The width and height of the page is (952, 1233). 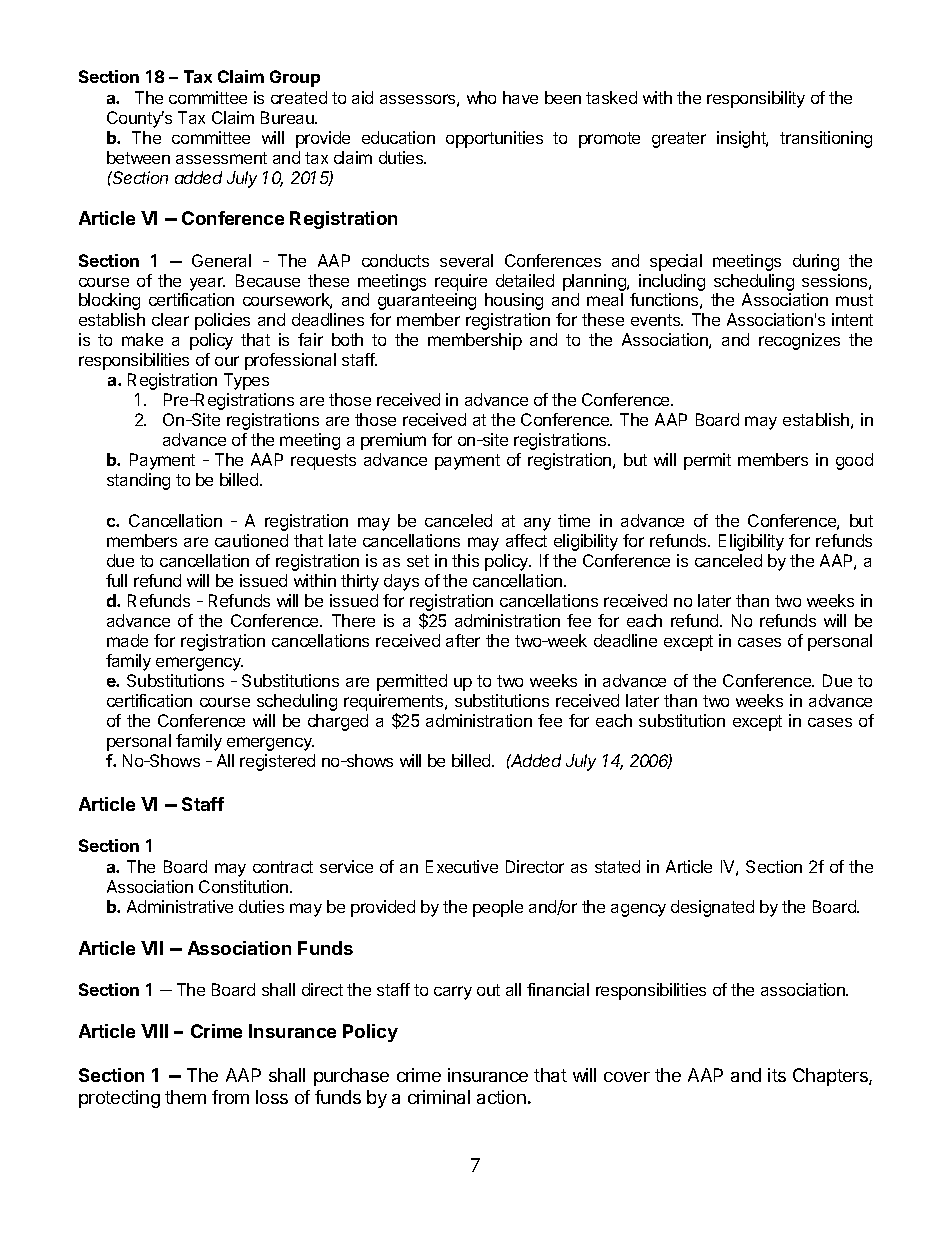 I want to click on who, so click(x=481, y=97).
